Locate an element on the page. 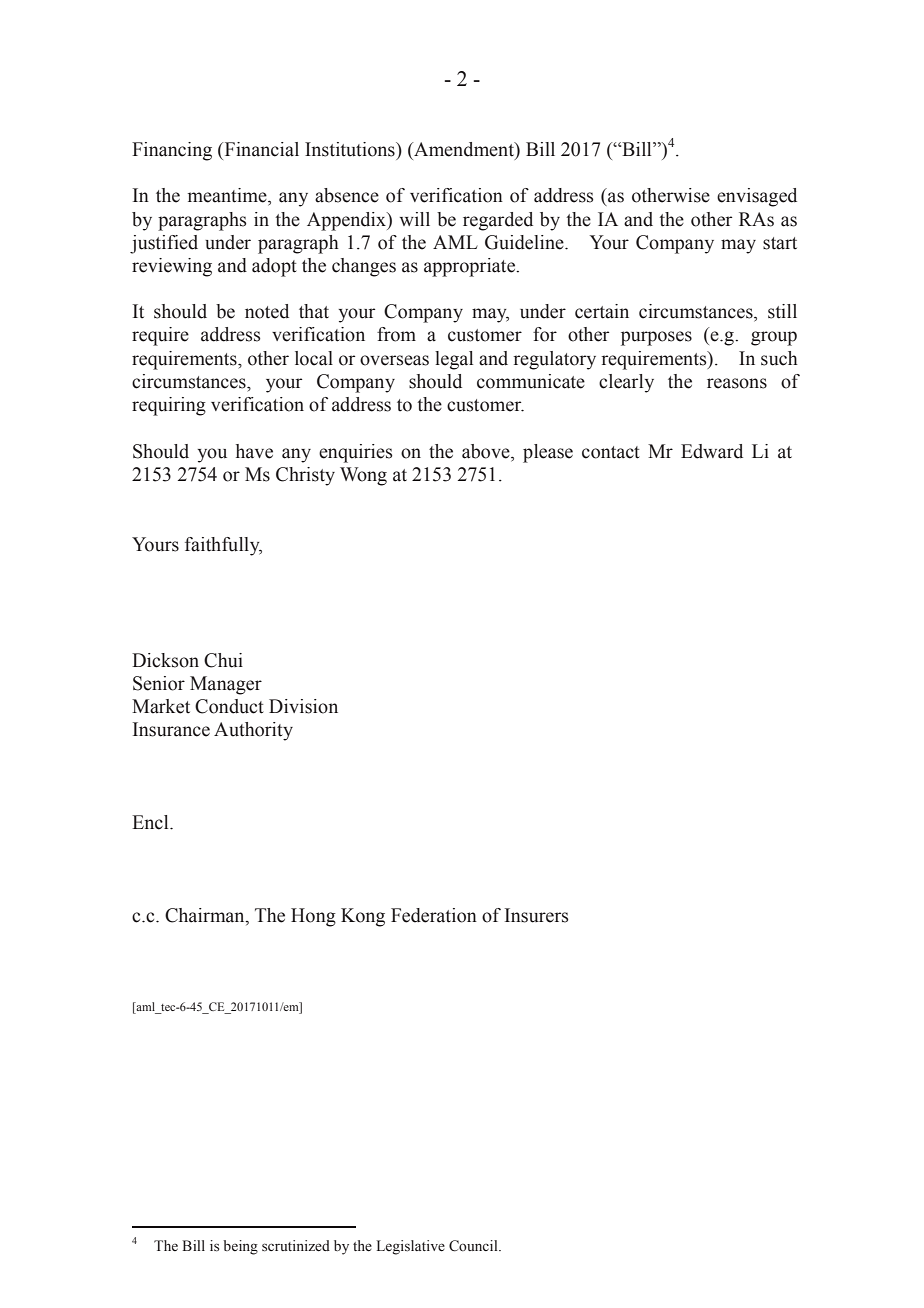 The image size is (924, 1308). legal is located at coordinates (454, 360).
